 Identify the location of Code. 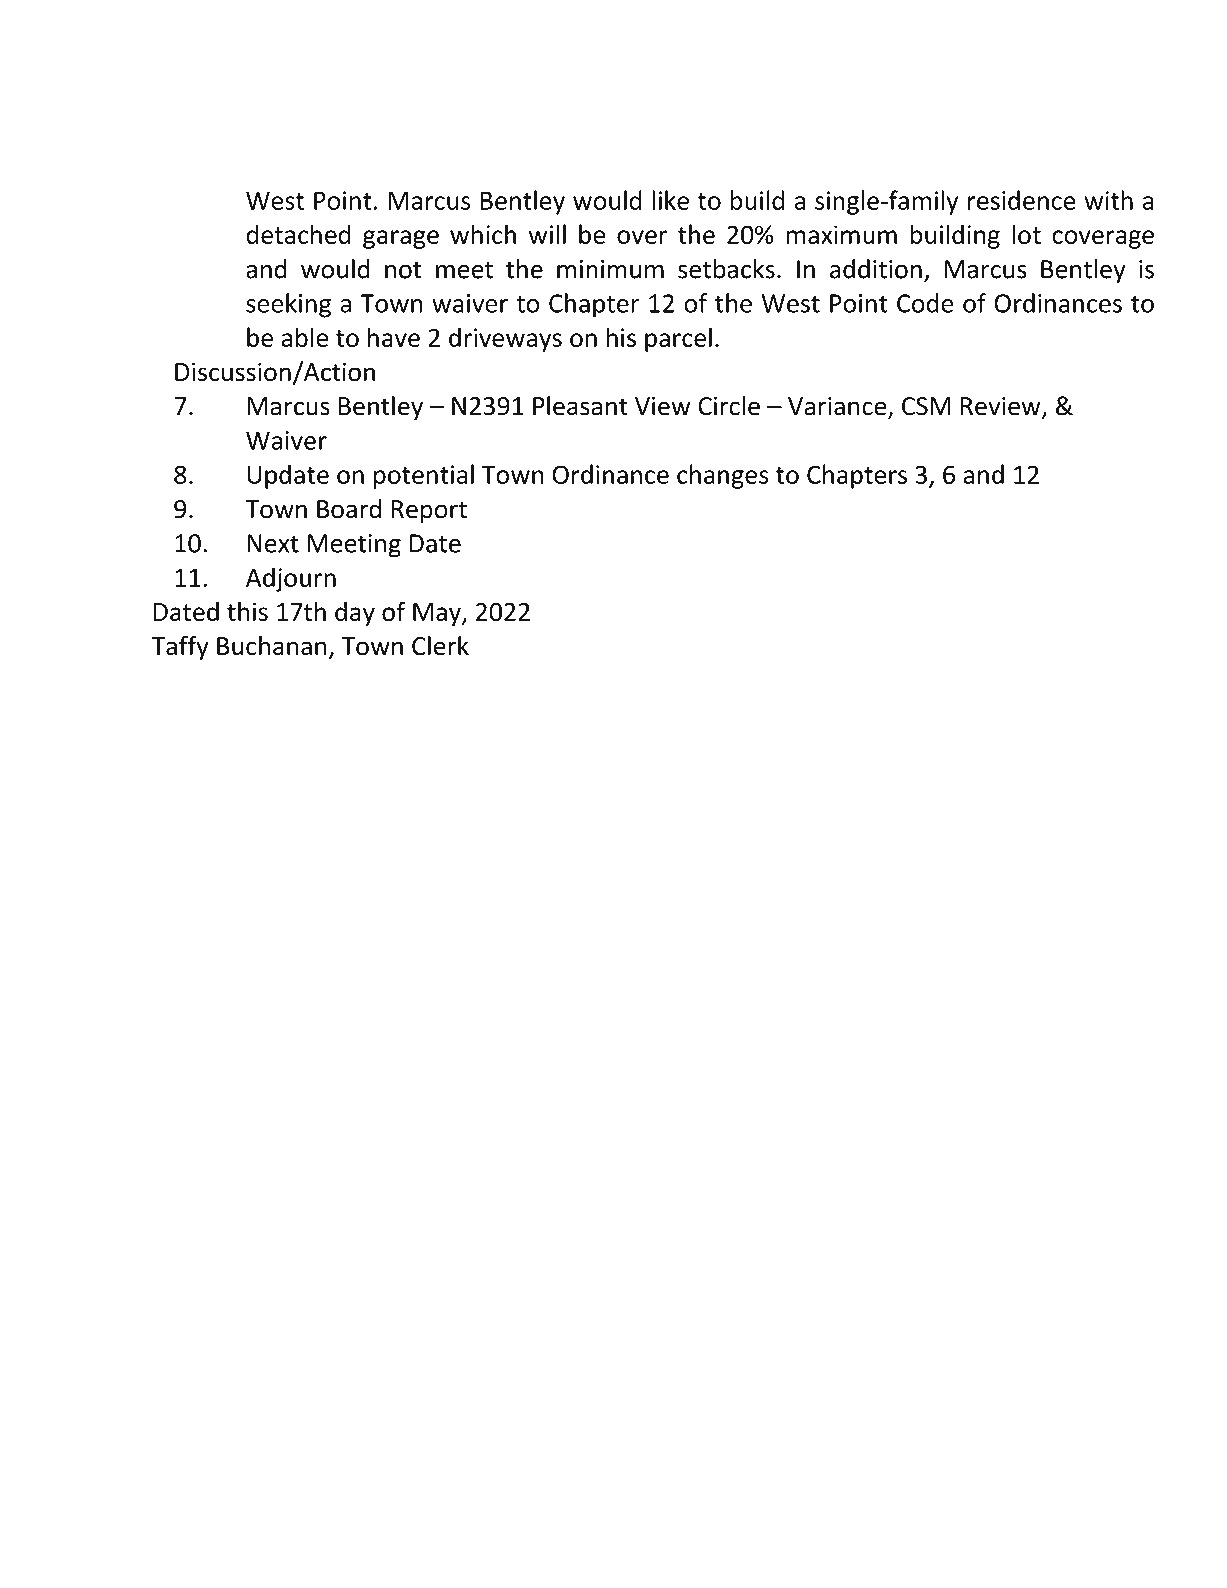
(925, 303).
